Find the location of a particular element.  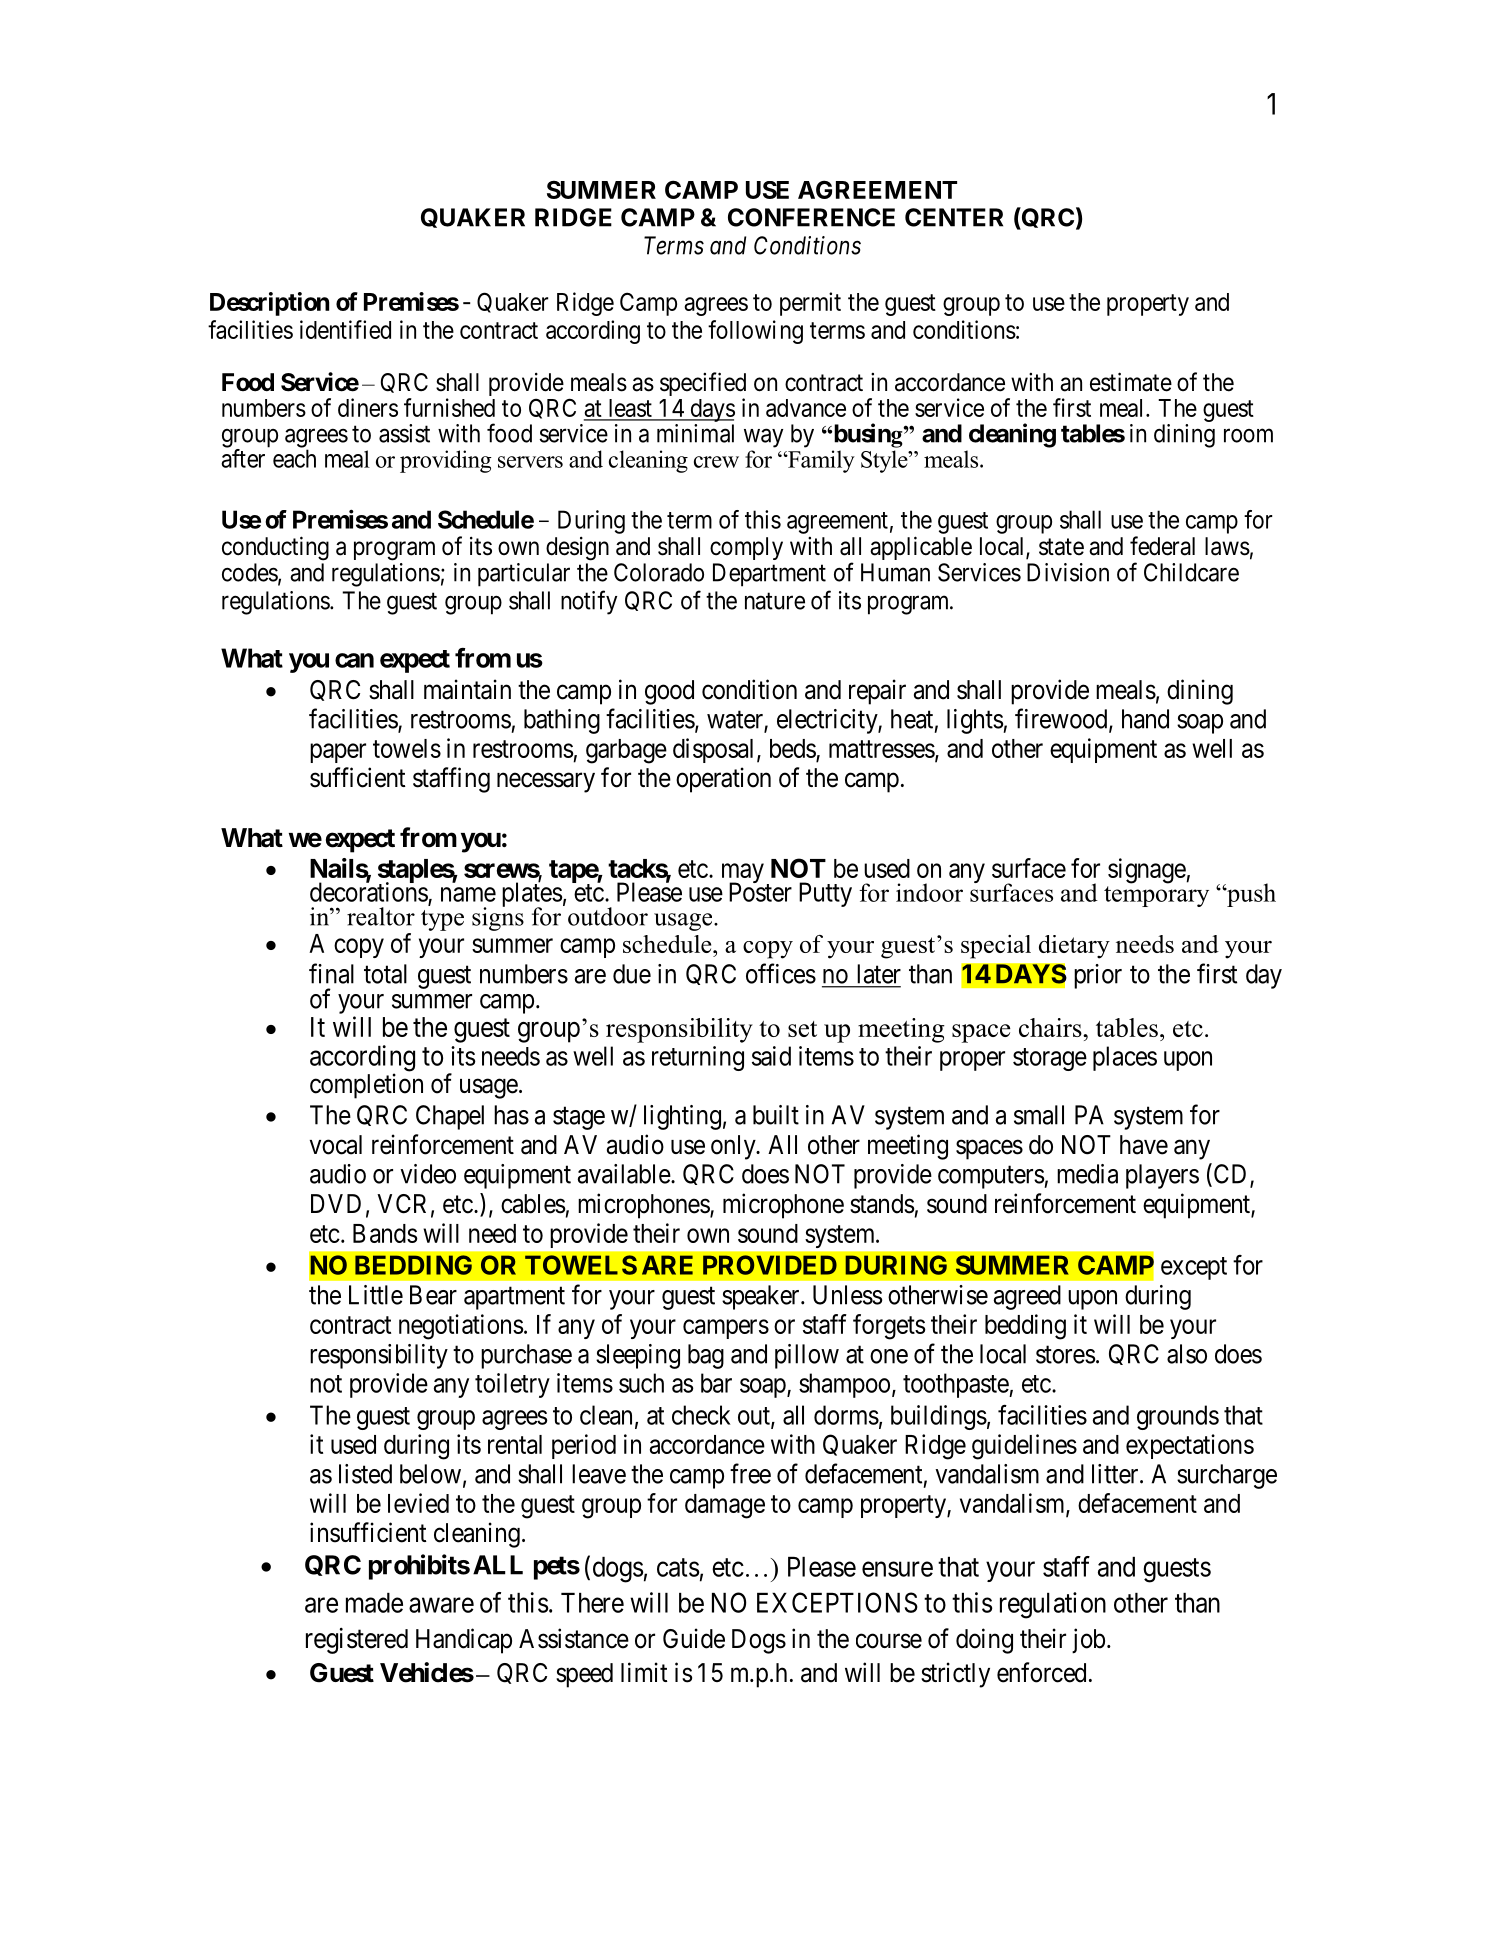

estimate is located at coordinates (1131, 382).
